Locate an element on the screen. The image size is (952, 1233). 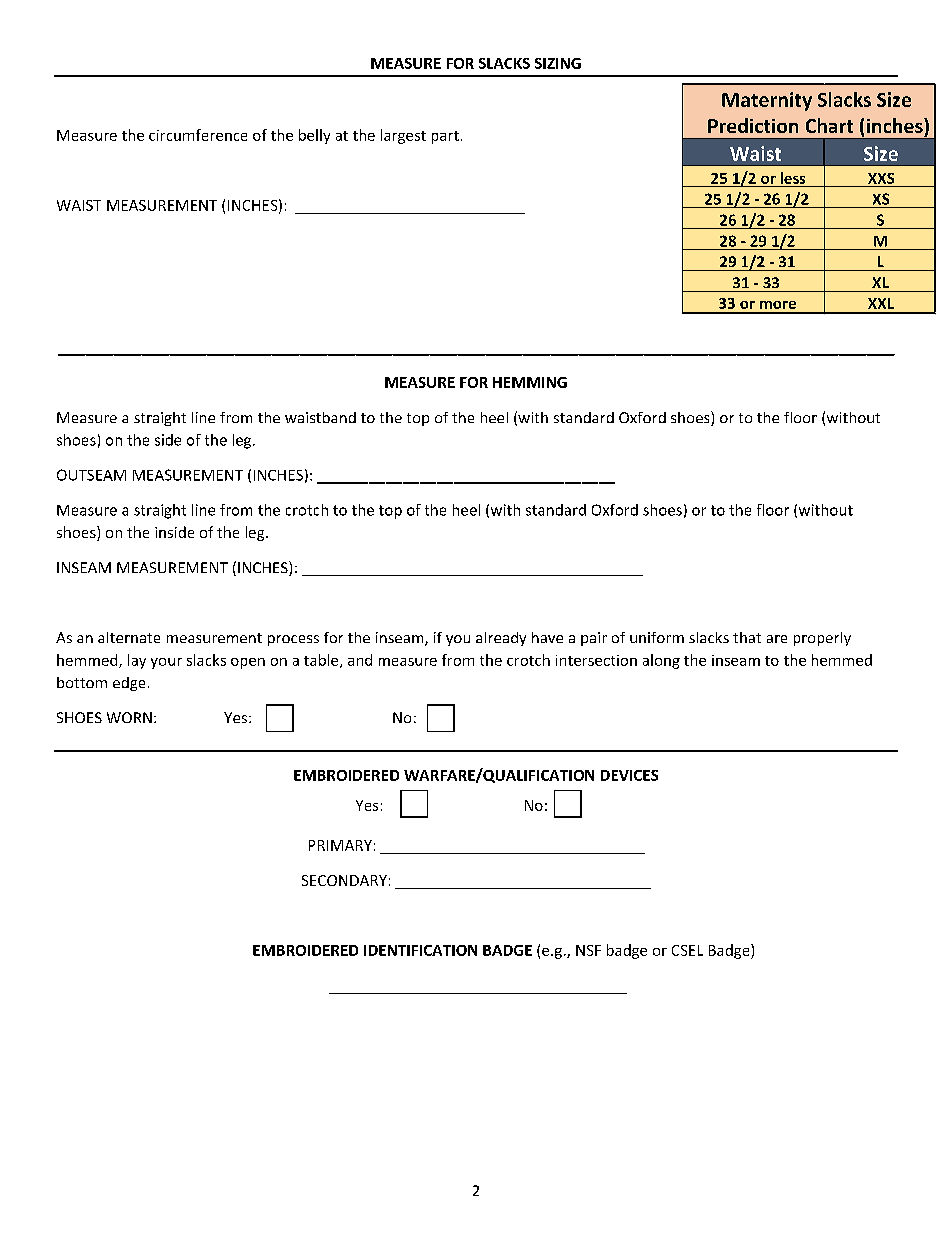
XXL is located at coordinates (881, 303).
